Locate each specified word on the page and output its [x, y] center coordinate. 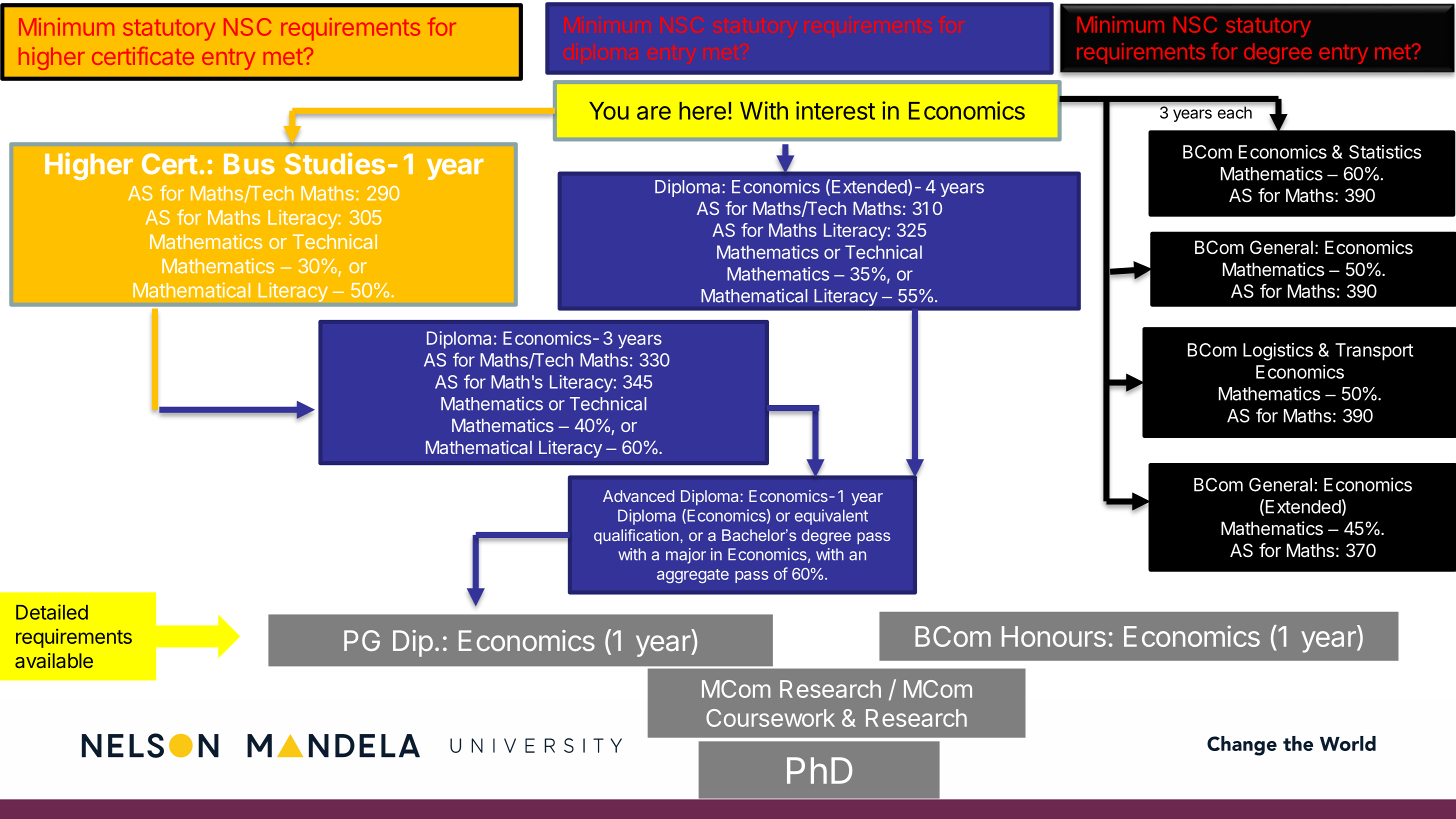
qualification [637, 536]
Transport [1374, 352]
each [1235, 112]
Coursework [770, 718]
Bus [249, 164]
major [686, 556]
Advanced [638, 496]
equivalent [831, 517]
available [54, 660]
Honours [1054, 636]
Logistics [1278, 352]
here [702, 111]
